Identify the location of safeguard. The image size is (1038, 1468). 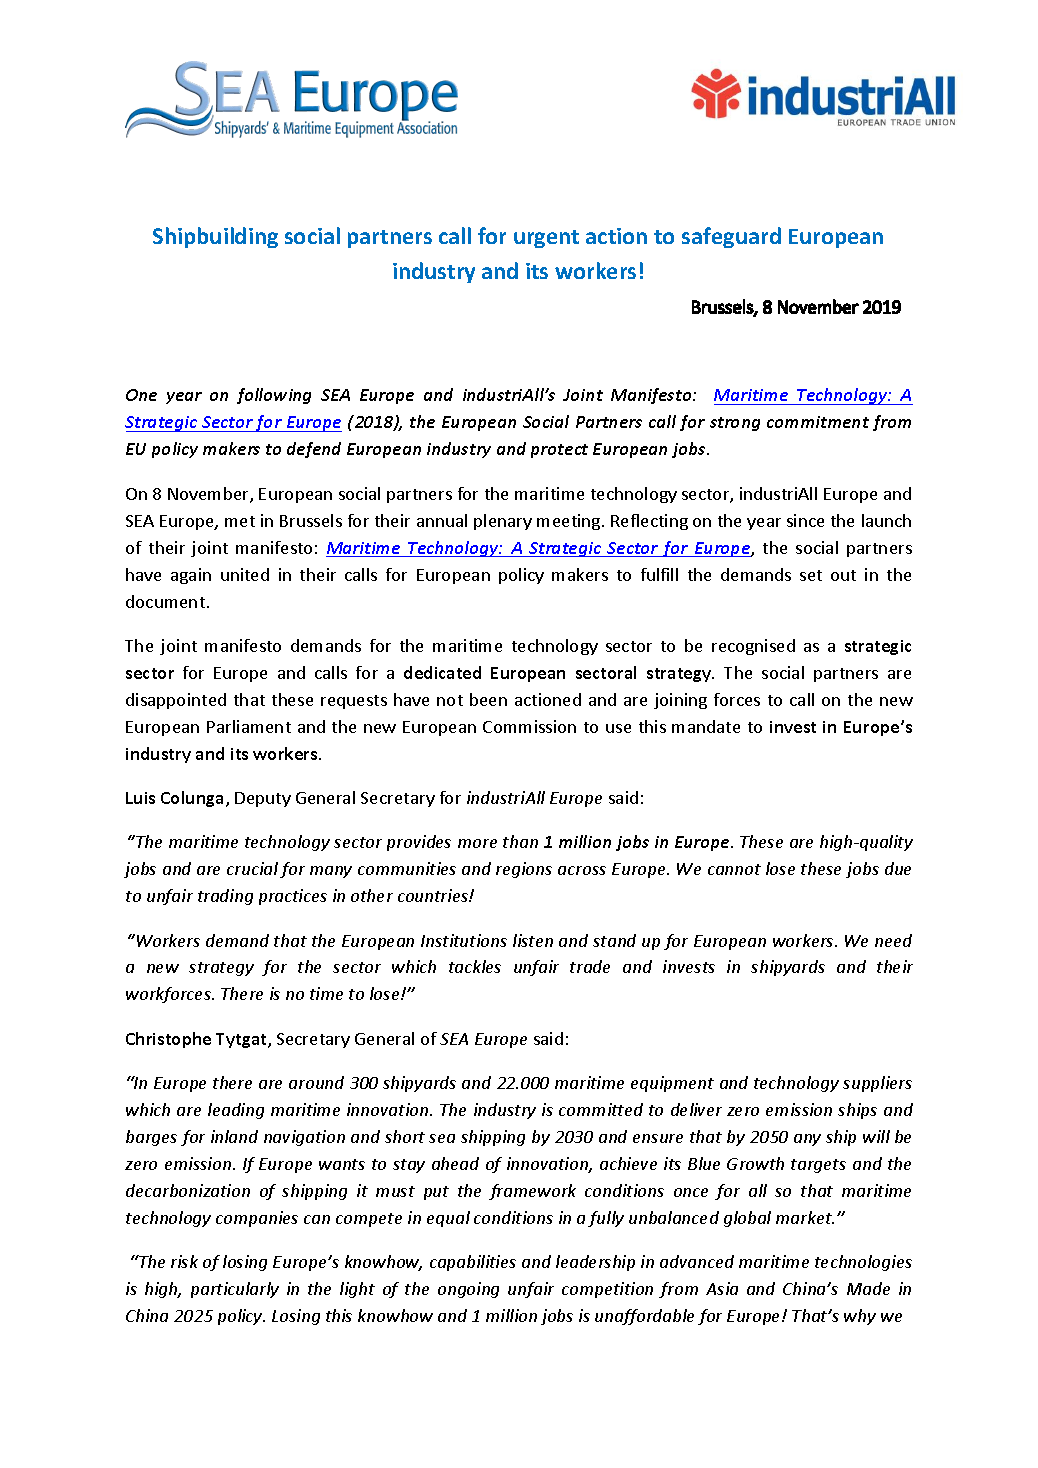
(731, 237).
